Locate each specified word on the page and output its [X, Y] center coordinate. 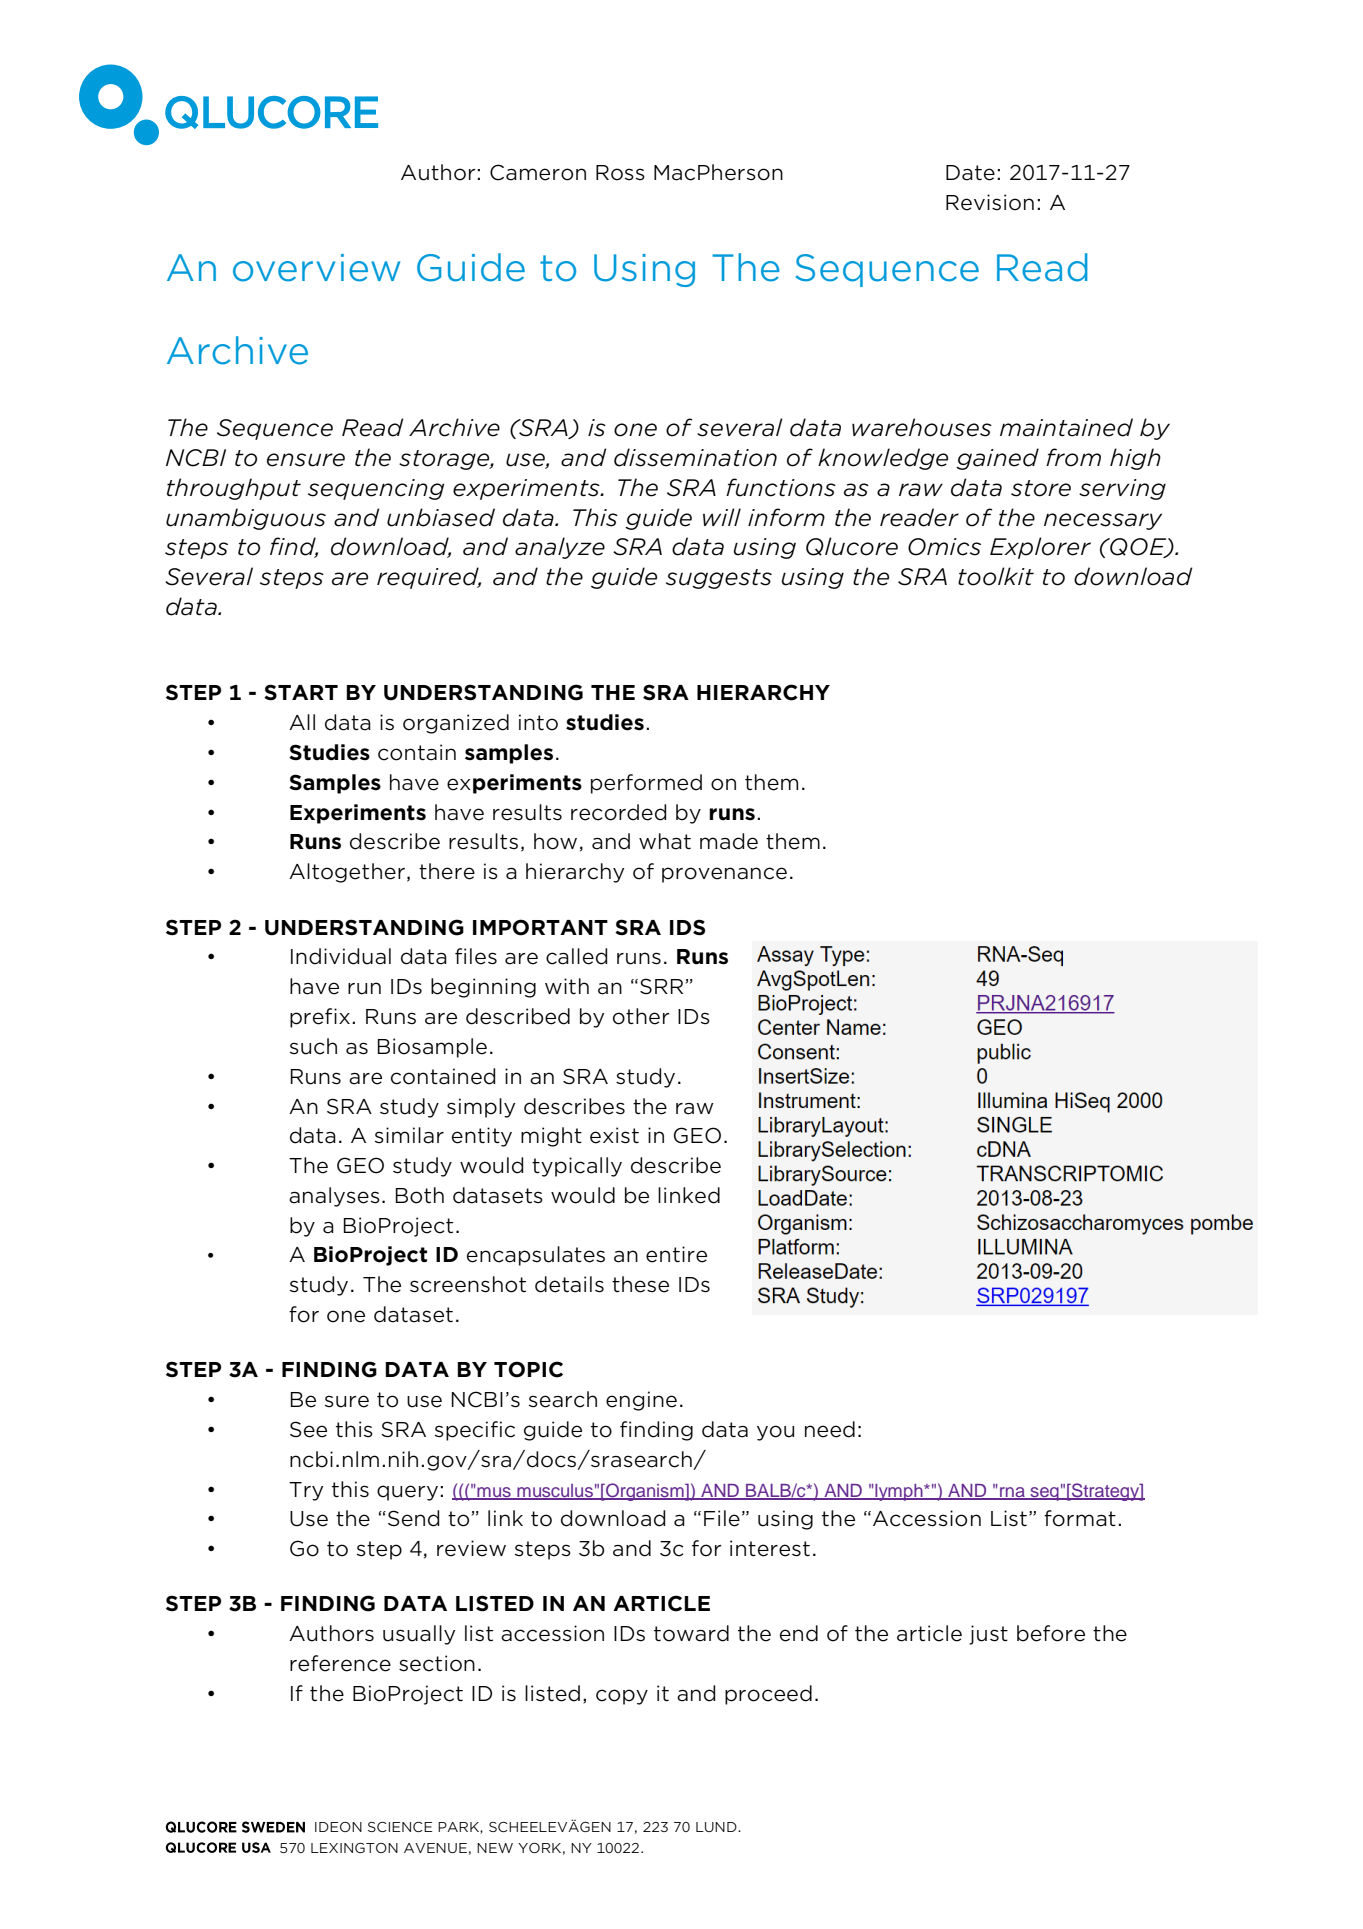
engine [641, 1401]
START [301, 692]
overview [316, 268]
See [308, 1429]
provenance [724, 875]
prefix [320, 1018]
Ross [620, 173]
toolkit [996, 576]
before [1051, 1633]
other [641, 1016]
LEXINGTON [354, 1848]
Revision [990, 202]
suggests [719, 579]
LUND [717, 1827]
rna [1012, 1493]
